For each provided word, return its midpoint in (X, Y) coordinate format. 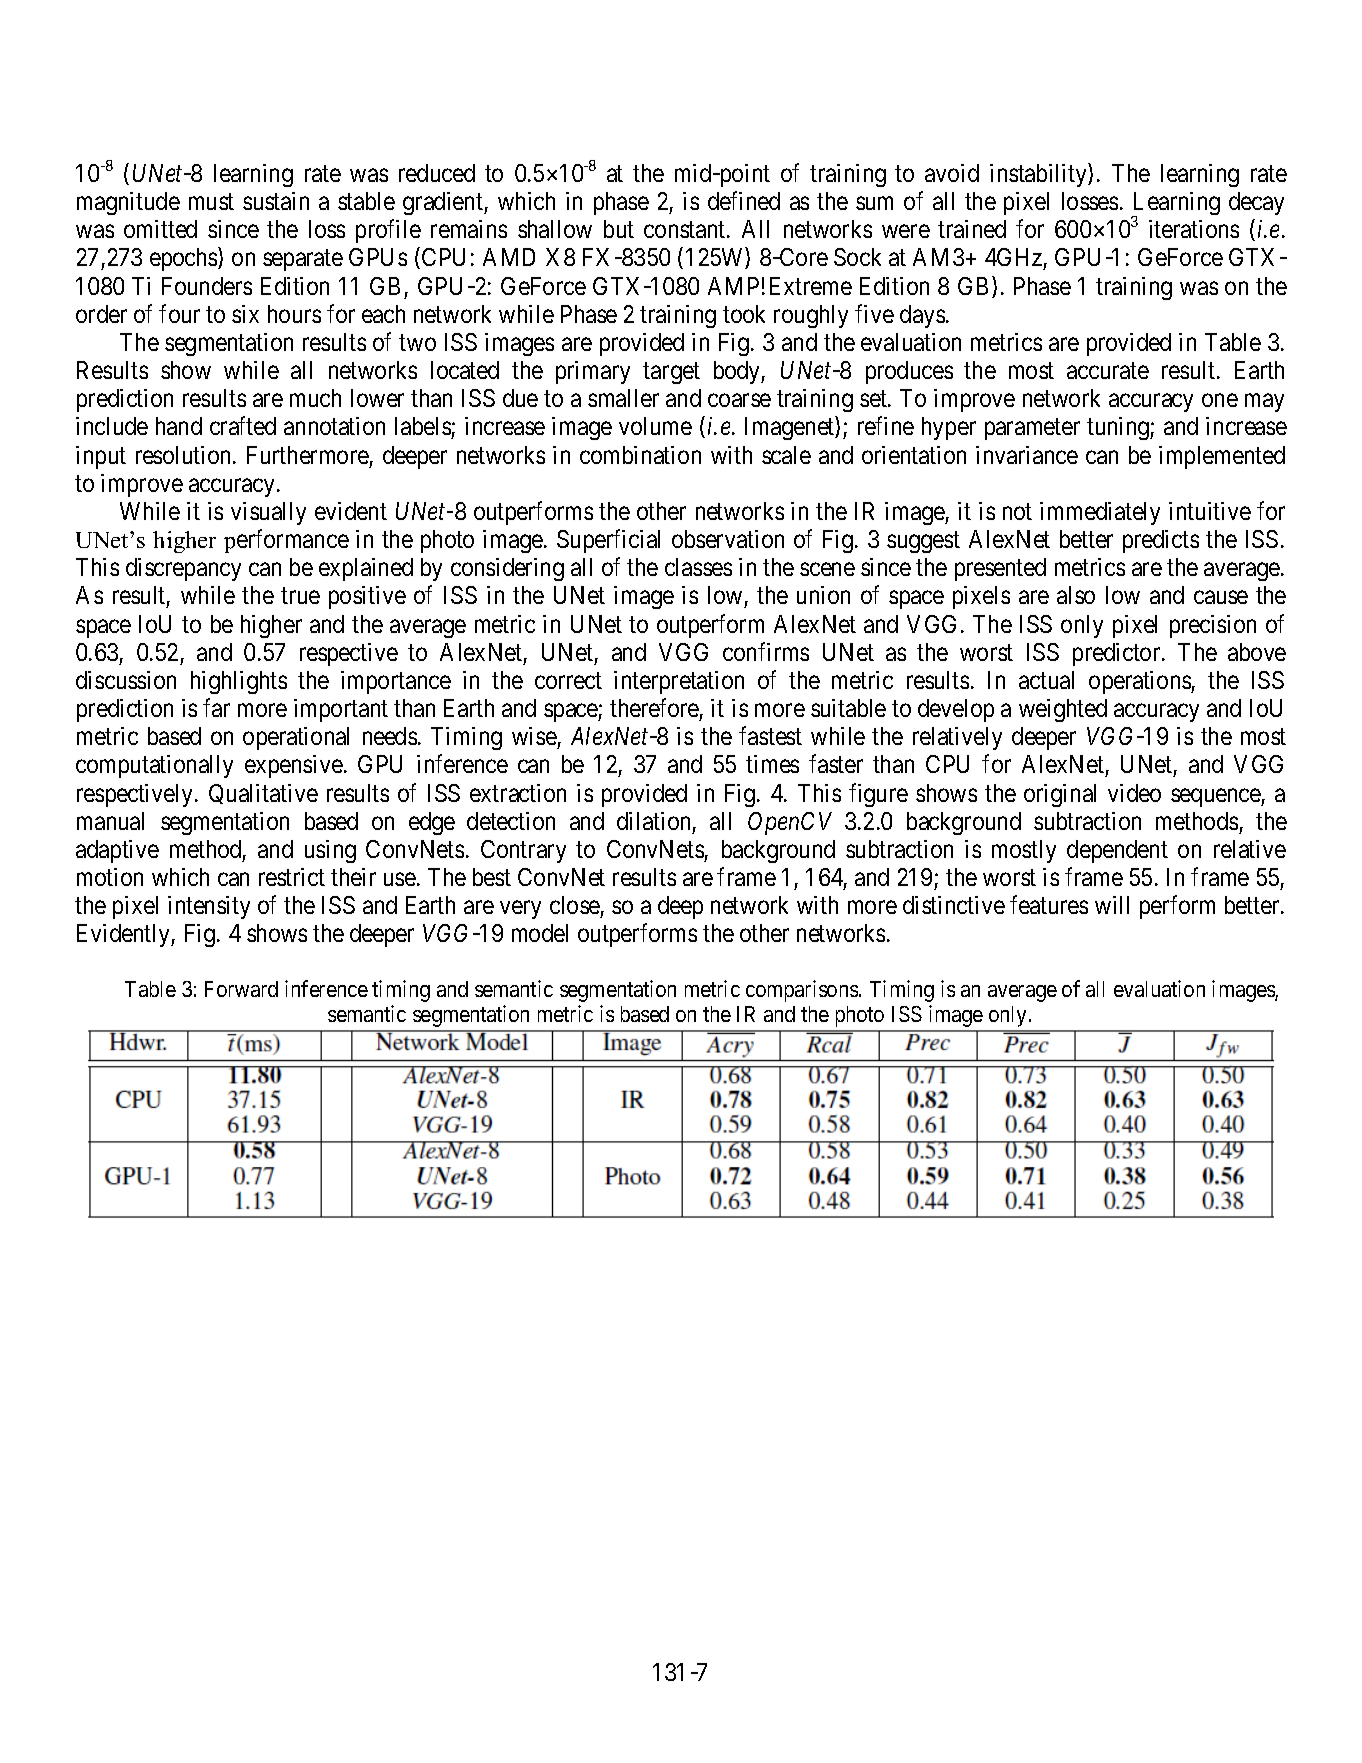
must (211, 202)
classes (698, 567)
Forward (241, 989)
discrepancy (183, 569)
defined (744, 200)
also (1076, 595)
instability (1039, 175)
